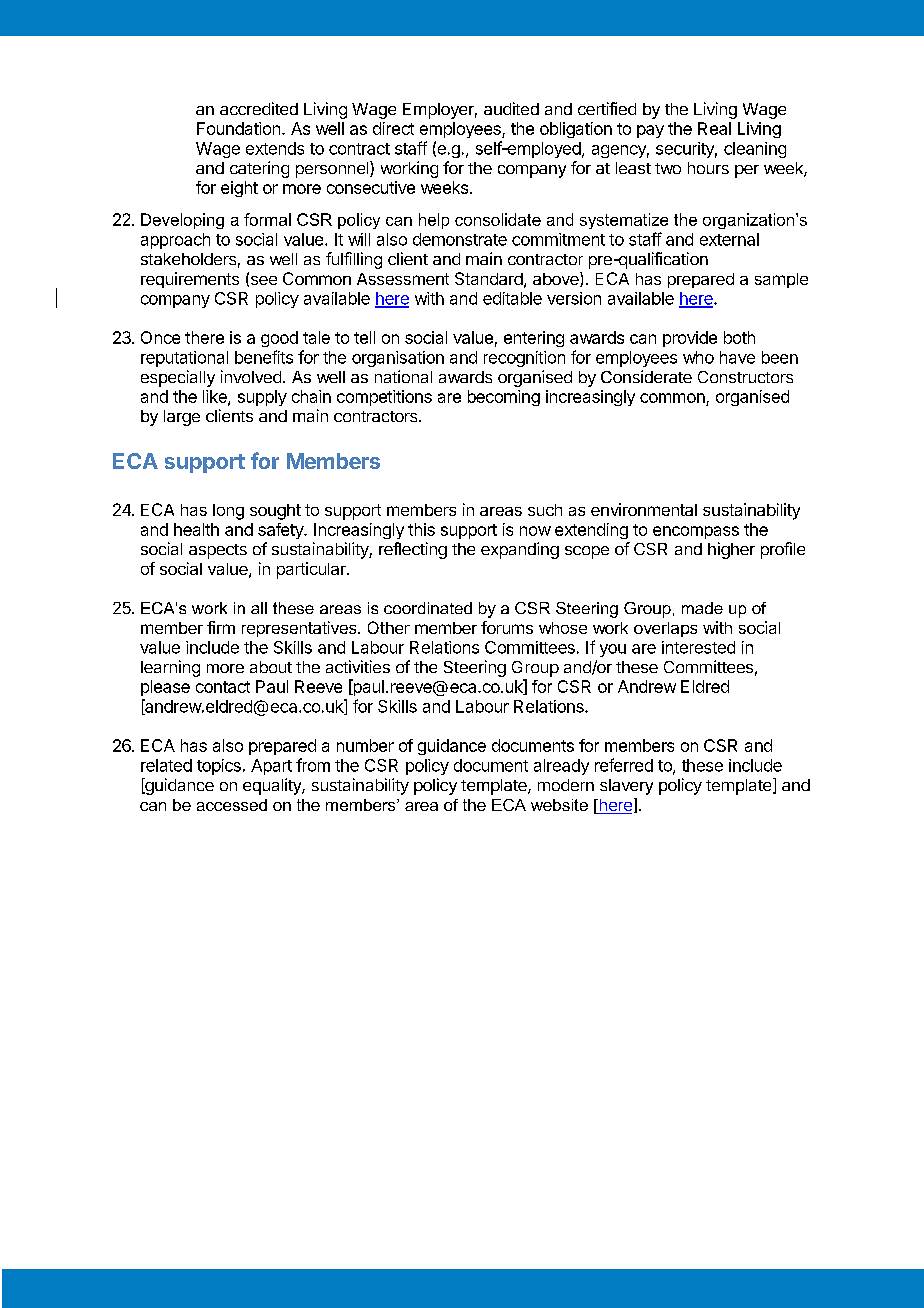 Image resolution: width=924 pixels, height=1308 pixels. Describe the element at coordinates (566, 785) in the page. I see `modern` at that location.
